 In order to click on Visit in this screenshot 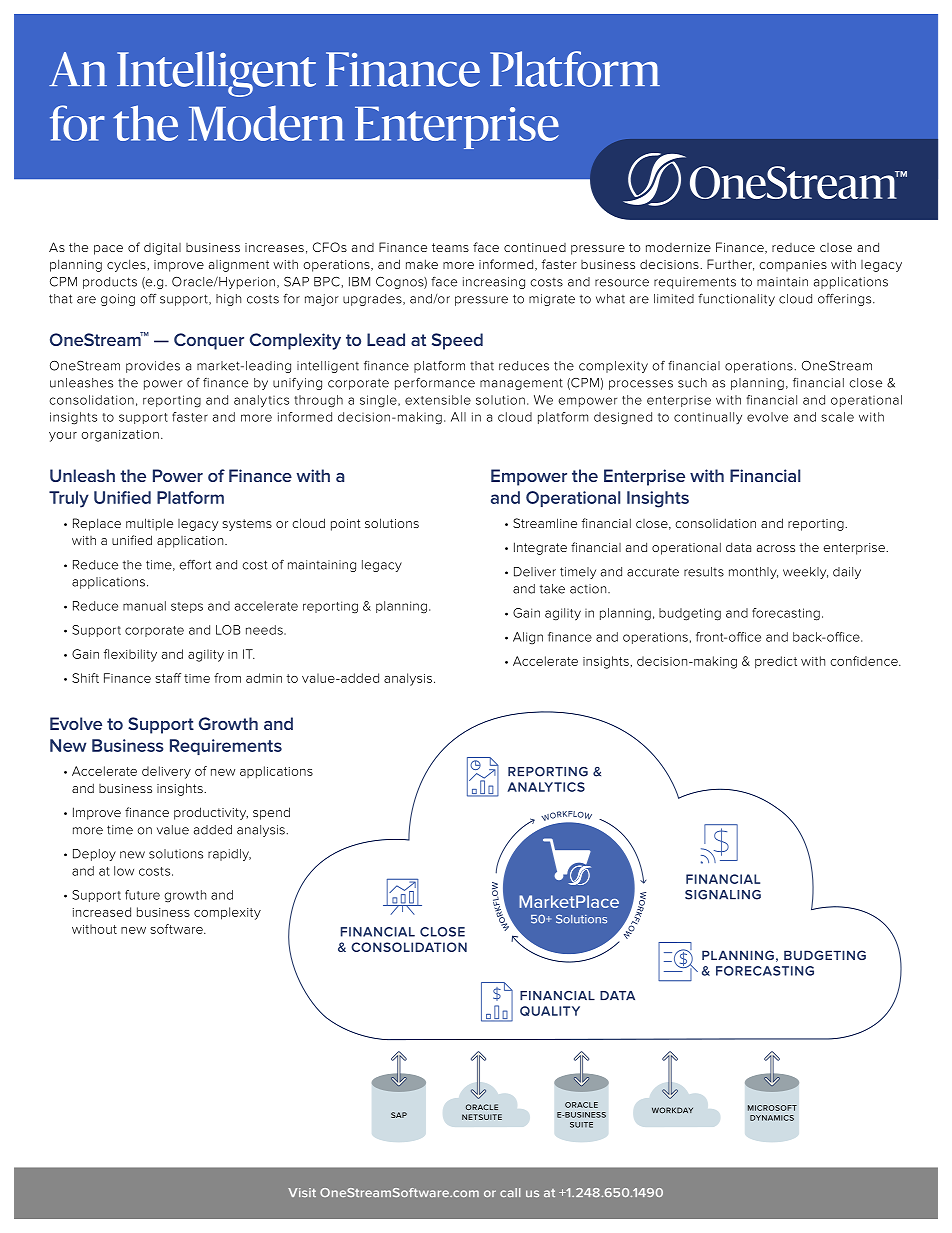, I will do `click(302, 1192)`.
